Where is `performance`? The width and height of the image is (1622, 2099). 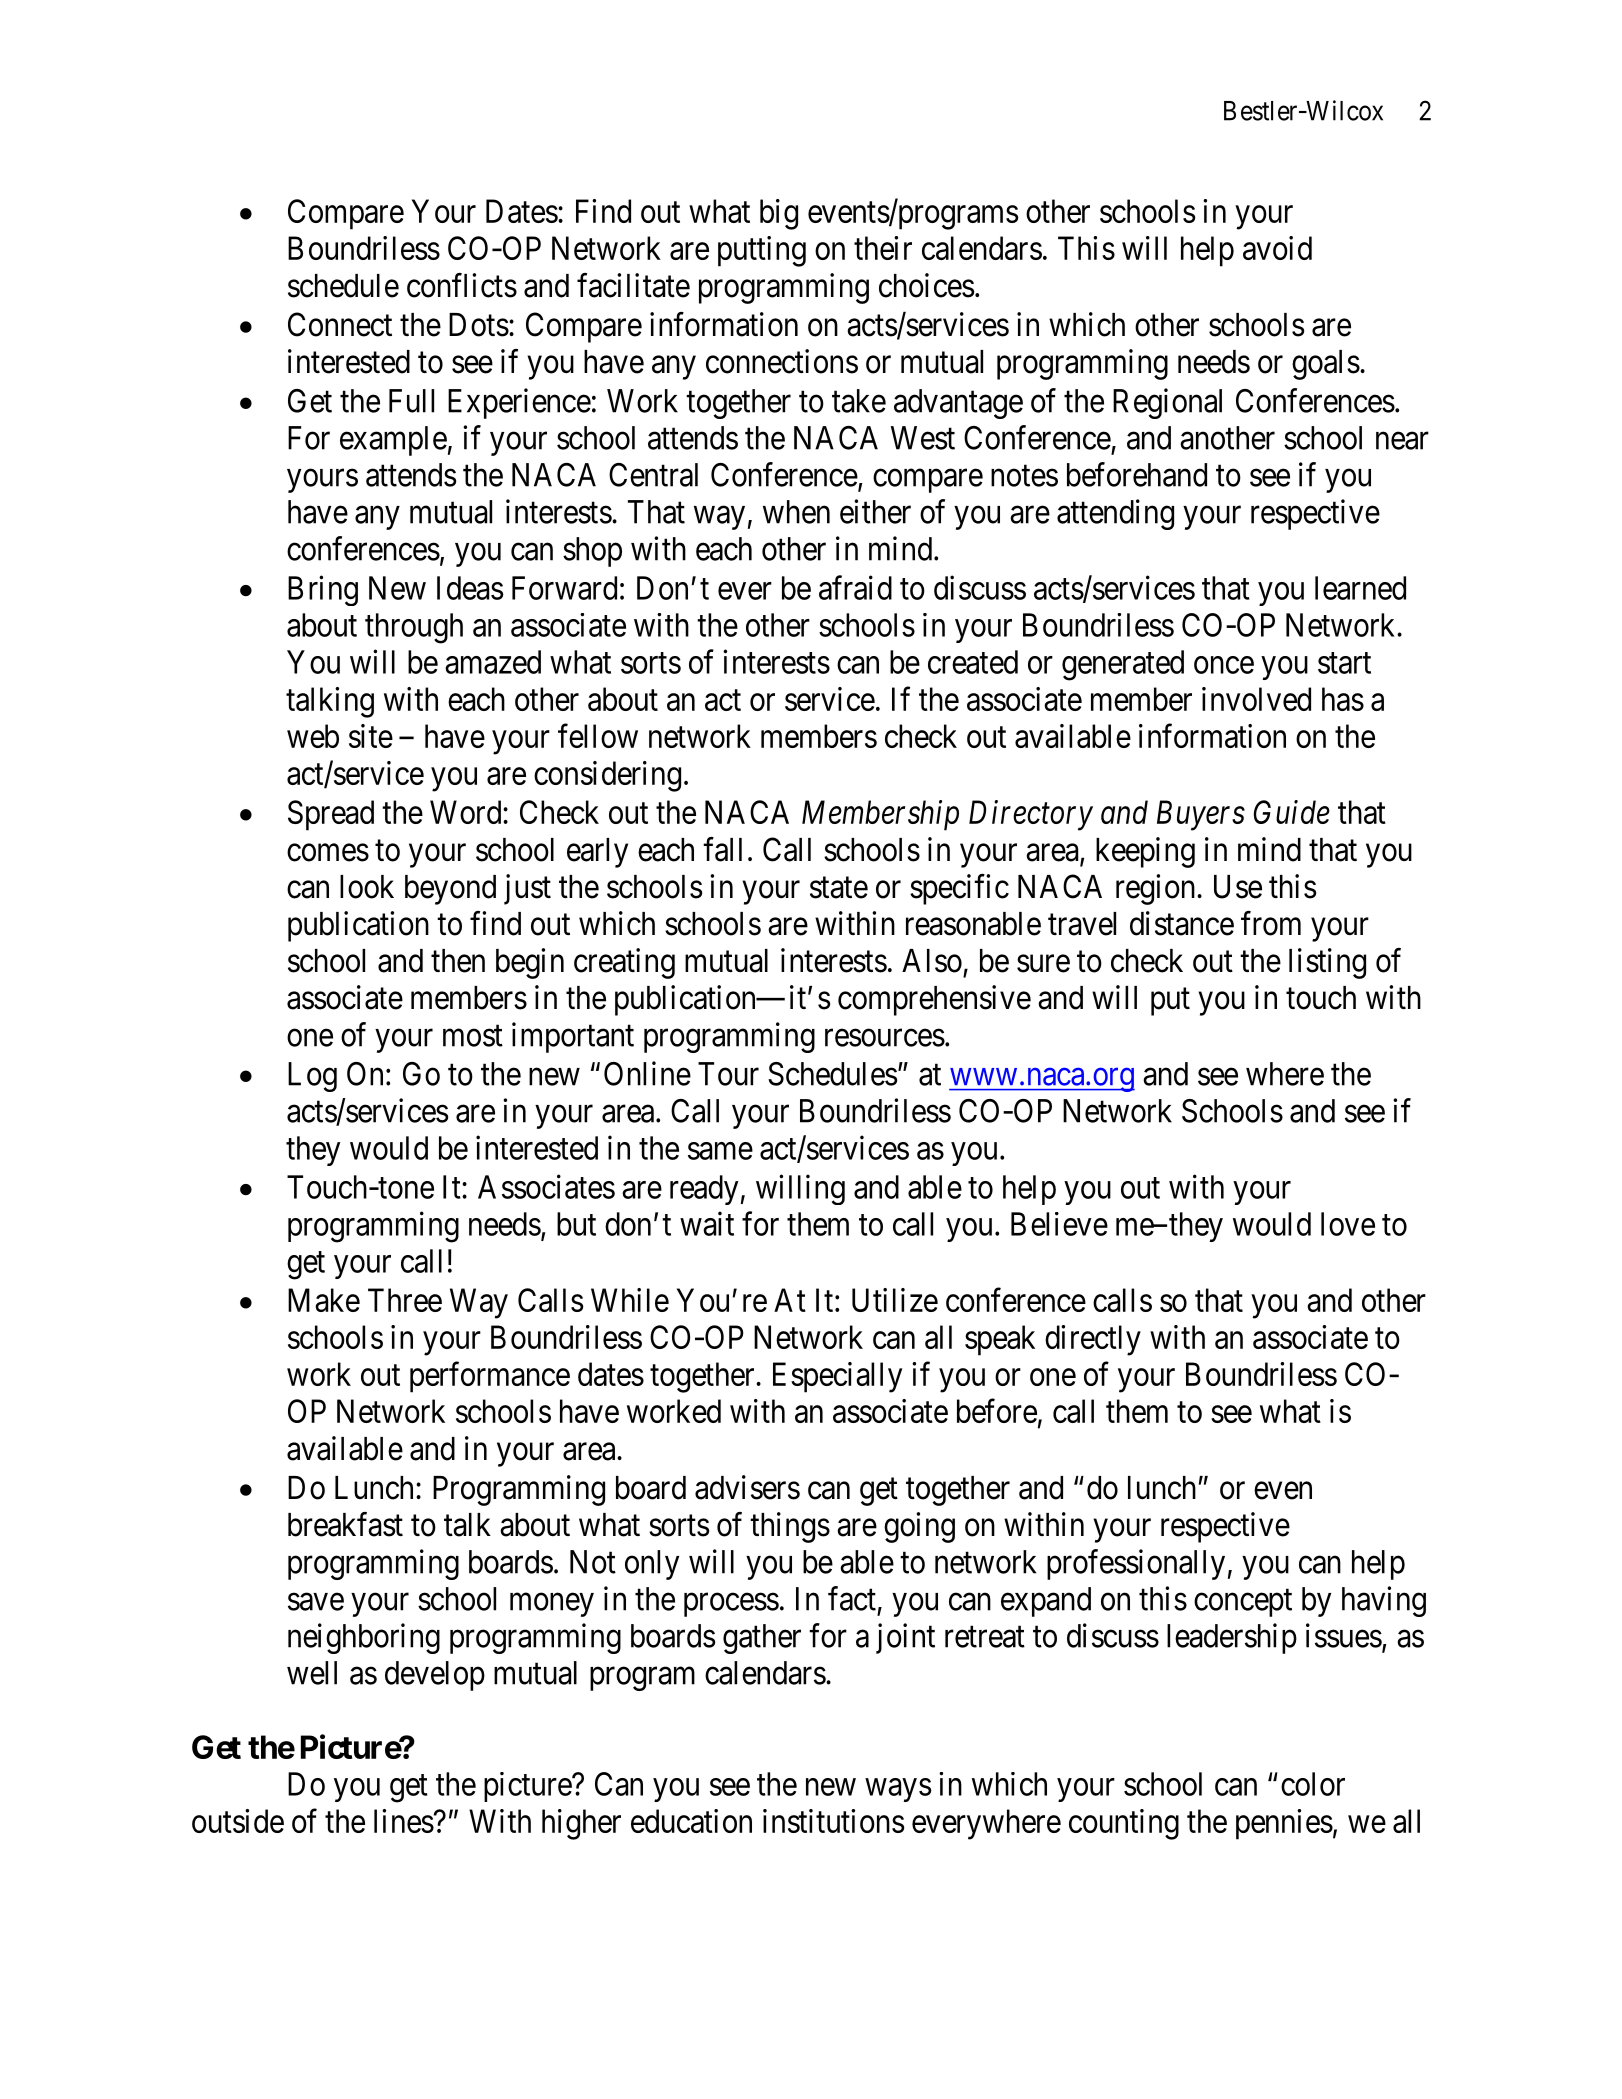
performance is located at coordinates (490, 1377).
